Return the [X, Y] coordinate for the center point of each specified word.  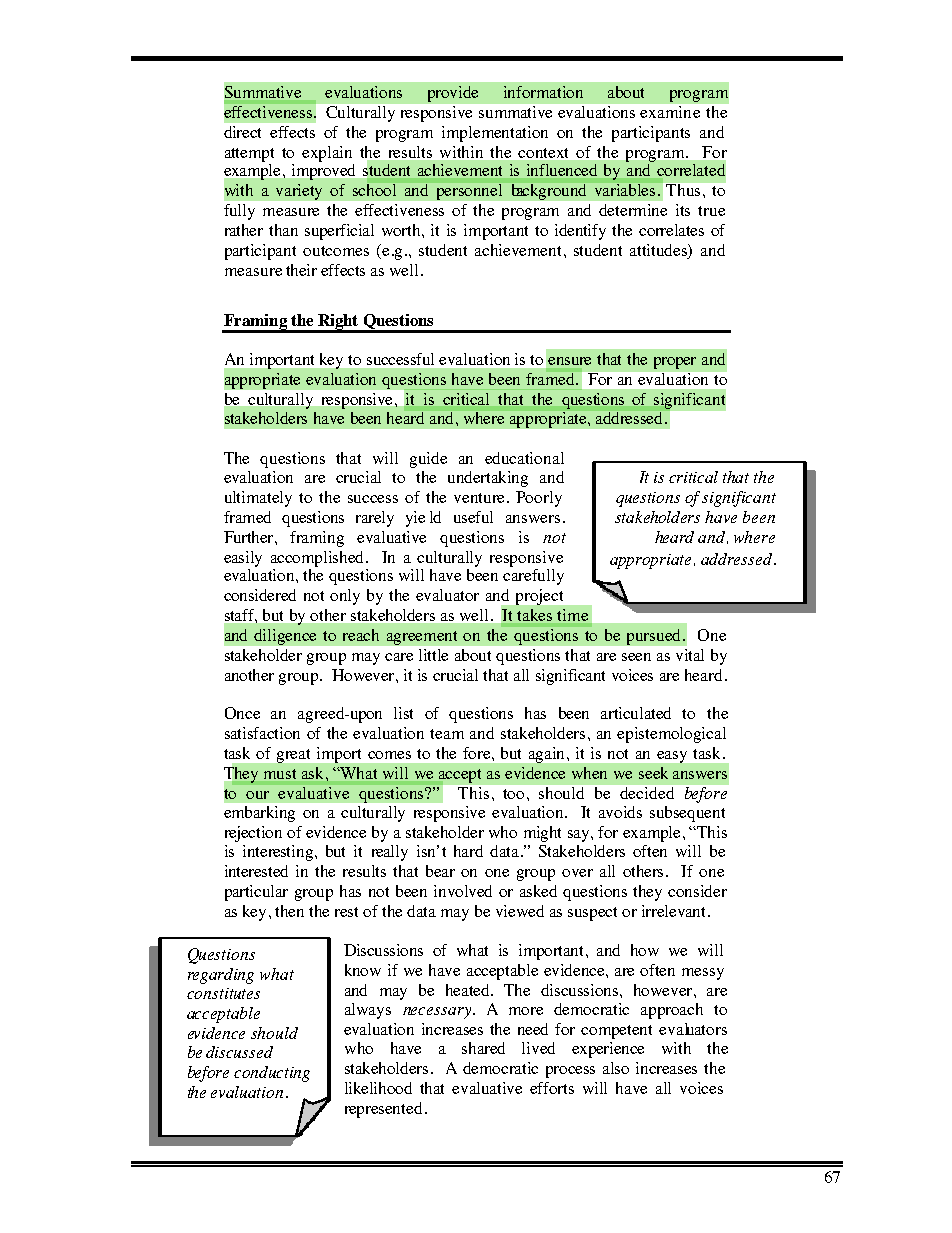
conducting [272, 1074]
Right [338, 323]
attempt [249, 155]
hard [468, 851]
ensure [569, 361]
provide [453, 94]
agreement [422, 638]
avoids [620, 812]
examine [670, 112]
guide [428, 460]
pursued [655, 637]
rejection [253, 834]
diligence [285, 637]
